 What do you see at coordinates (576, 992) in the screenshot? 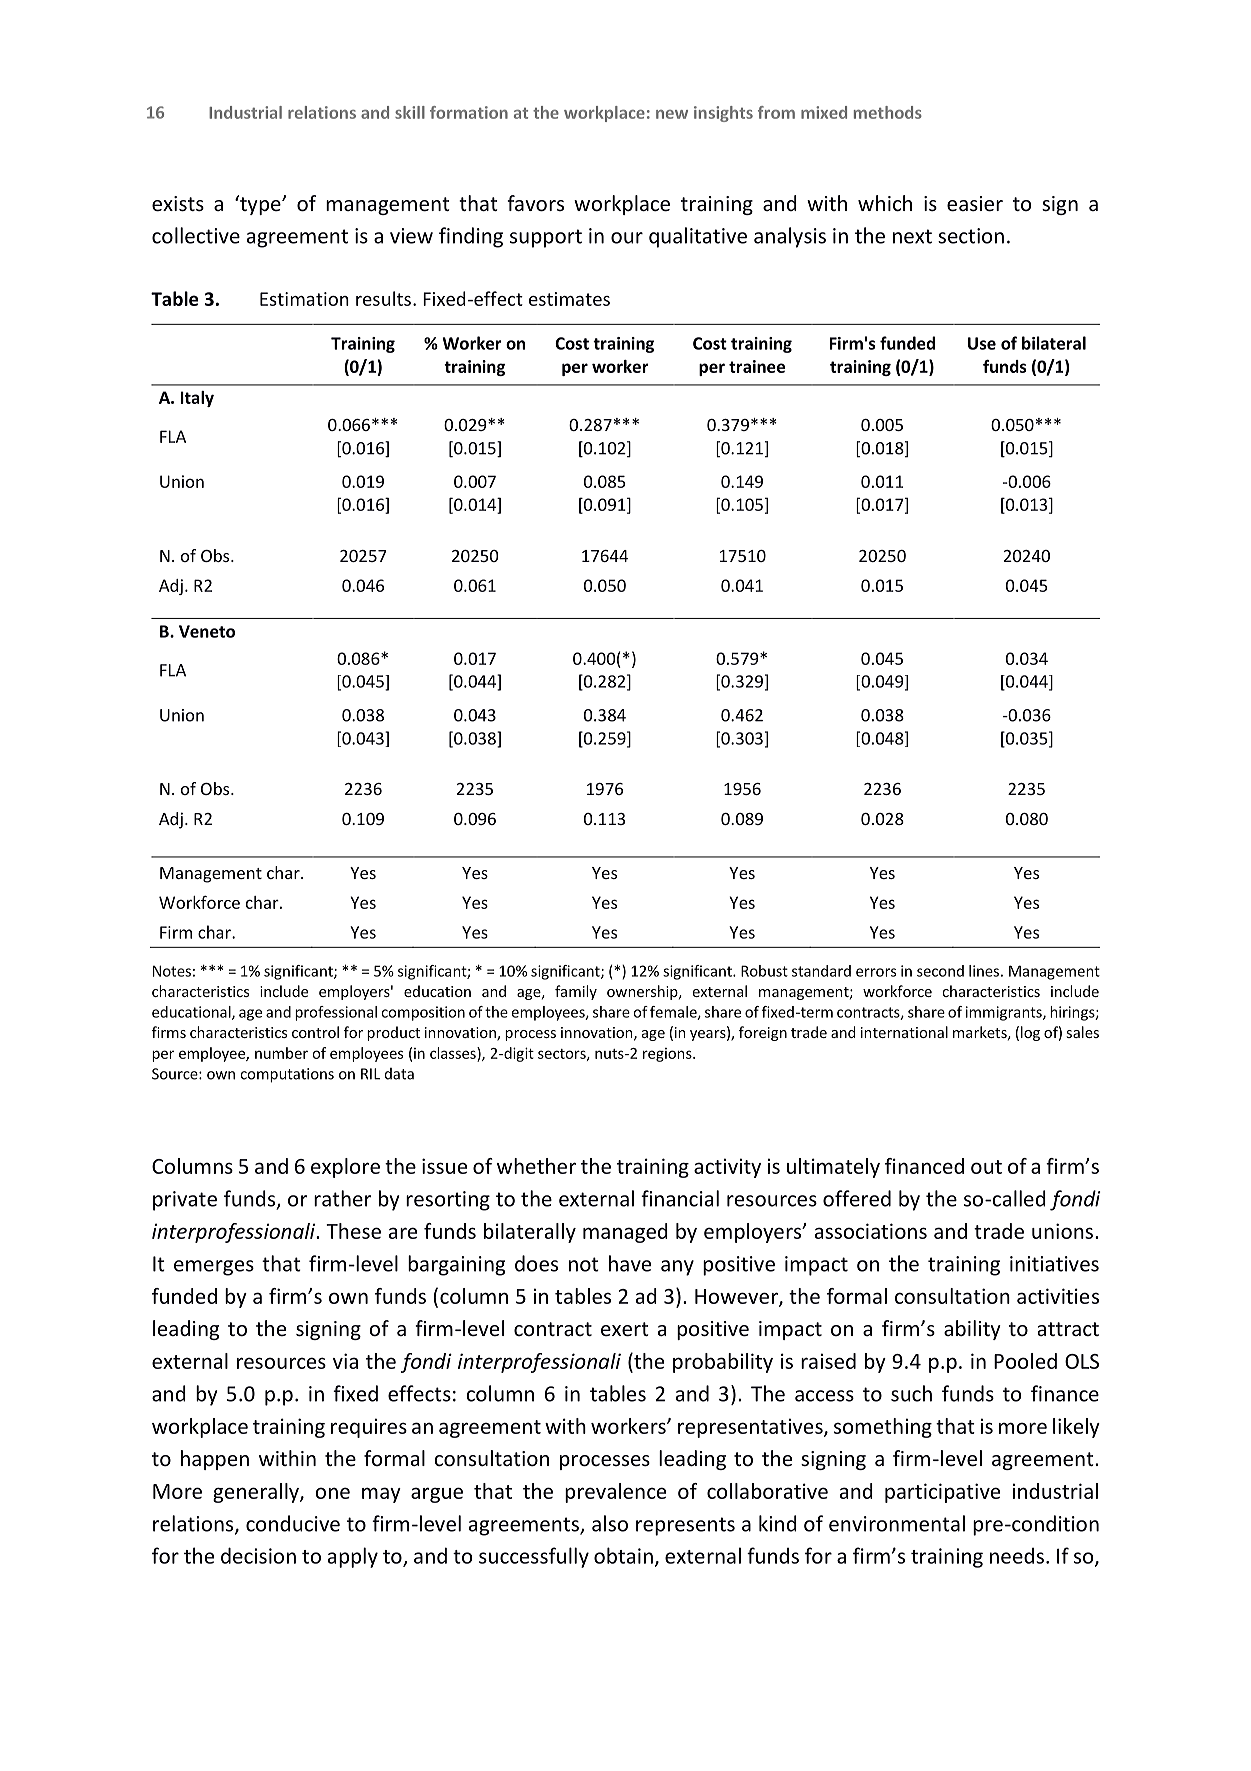
I see `family` at bounding box center [576, 992].
